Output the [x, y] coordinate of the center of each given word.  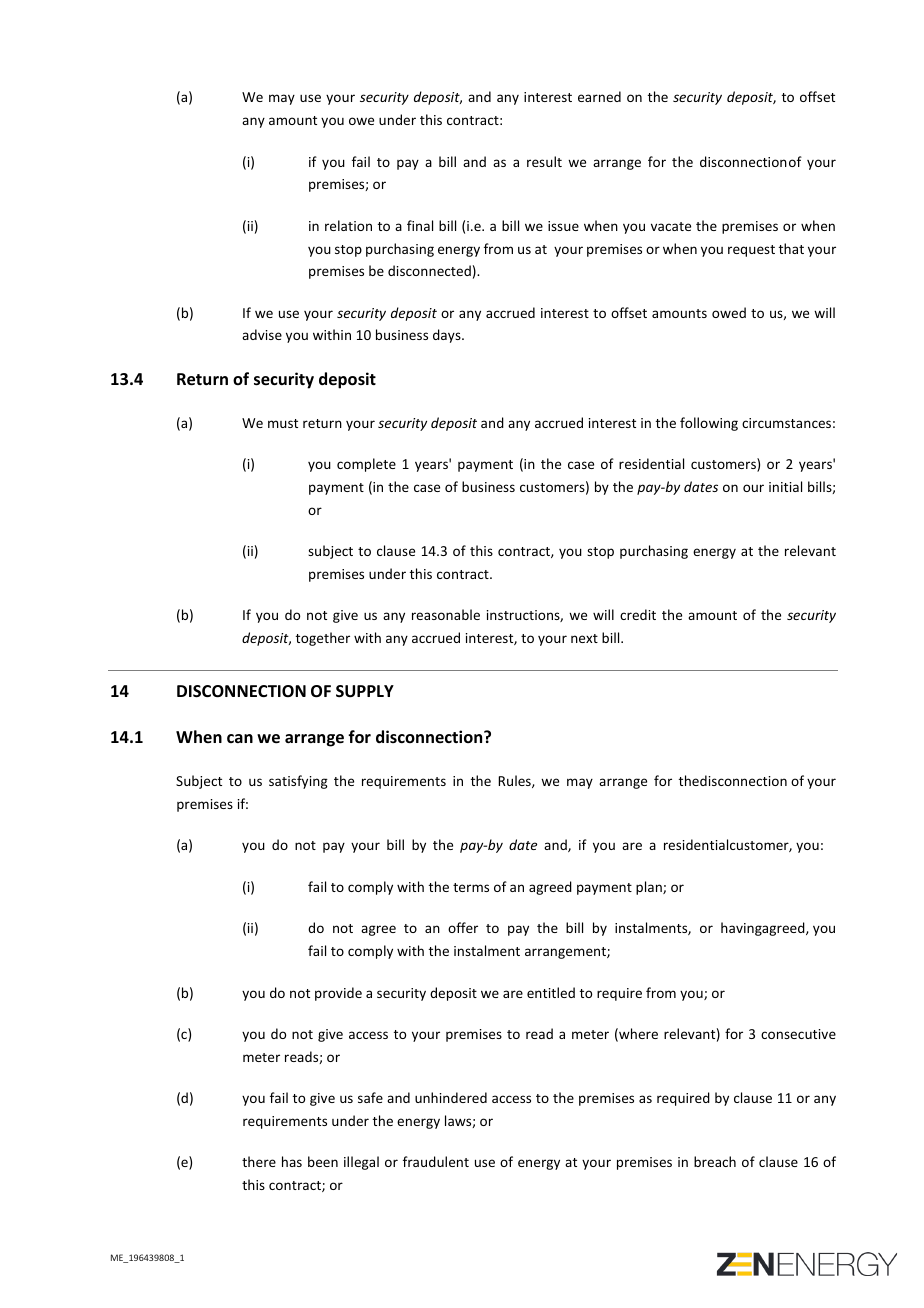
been [323, 1161]
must [283, 423]
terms [471, 887]
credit [638, 614]
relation [348, 225]
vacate [671, 226]
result [544, 161]
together [323, 639]
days [448, 336]
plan [650, 888]
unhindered [451, 1097]
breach [715, 1161]
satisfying [298, 782]
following [709, 424]
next [584, 638]
